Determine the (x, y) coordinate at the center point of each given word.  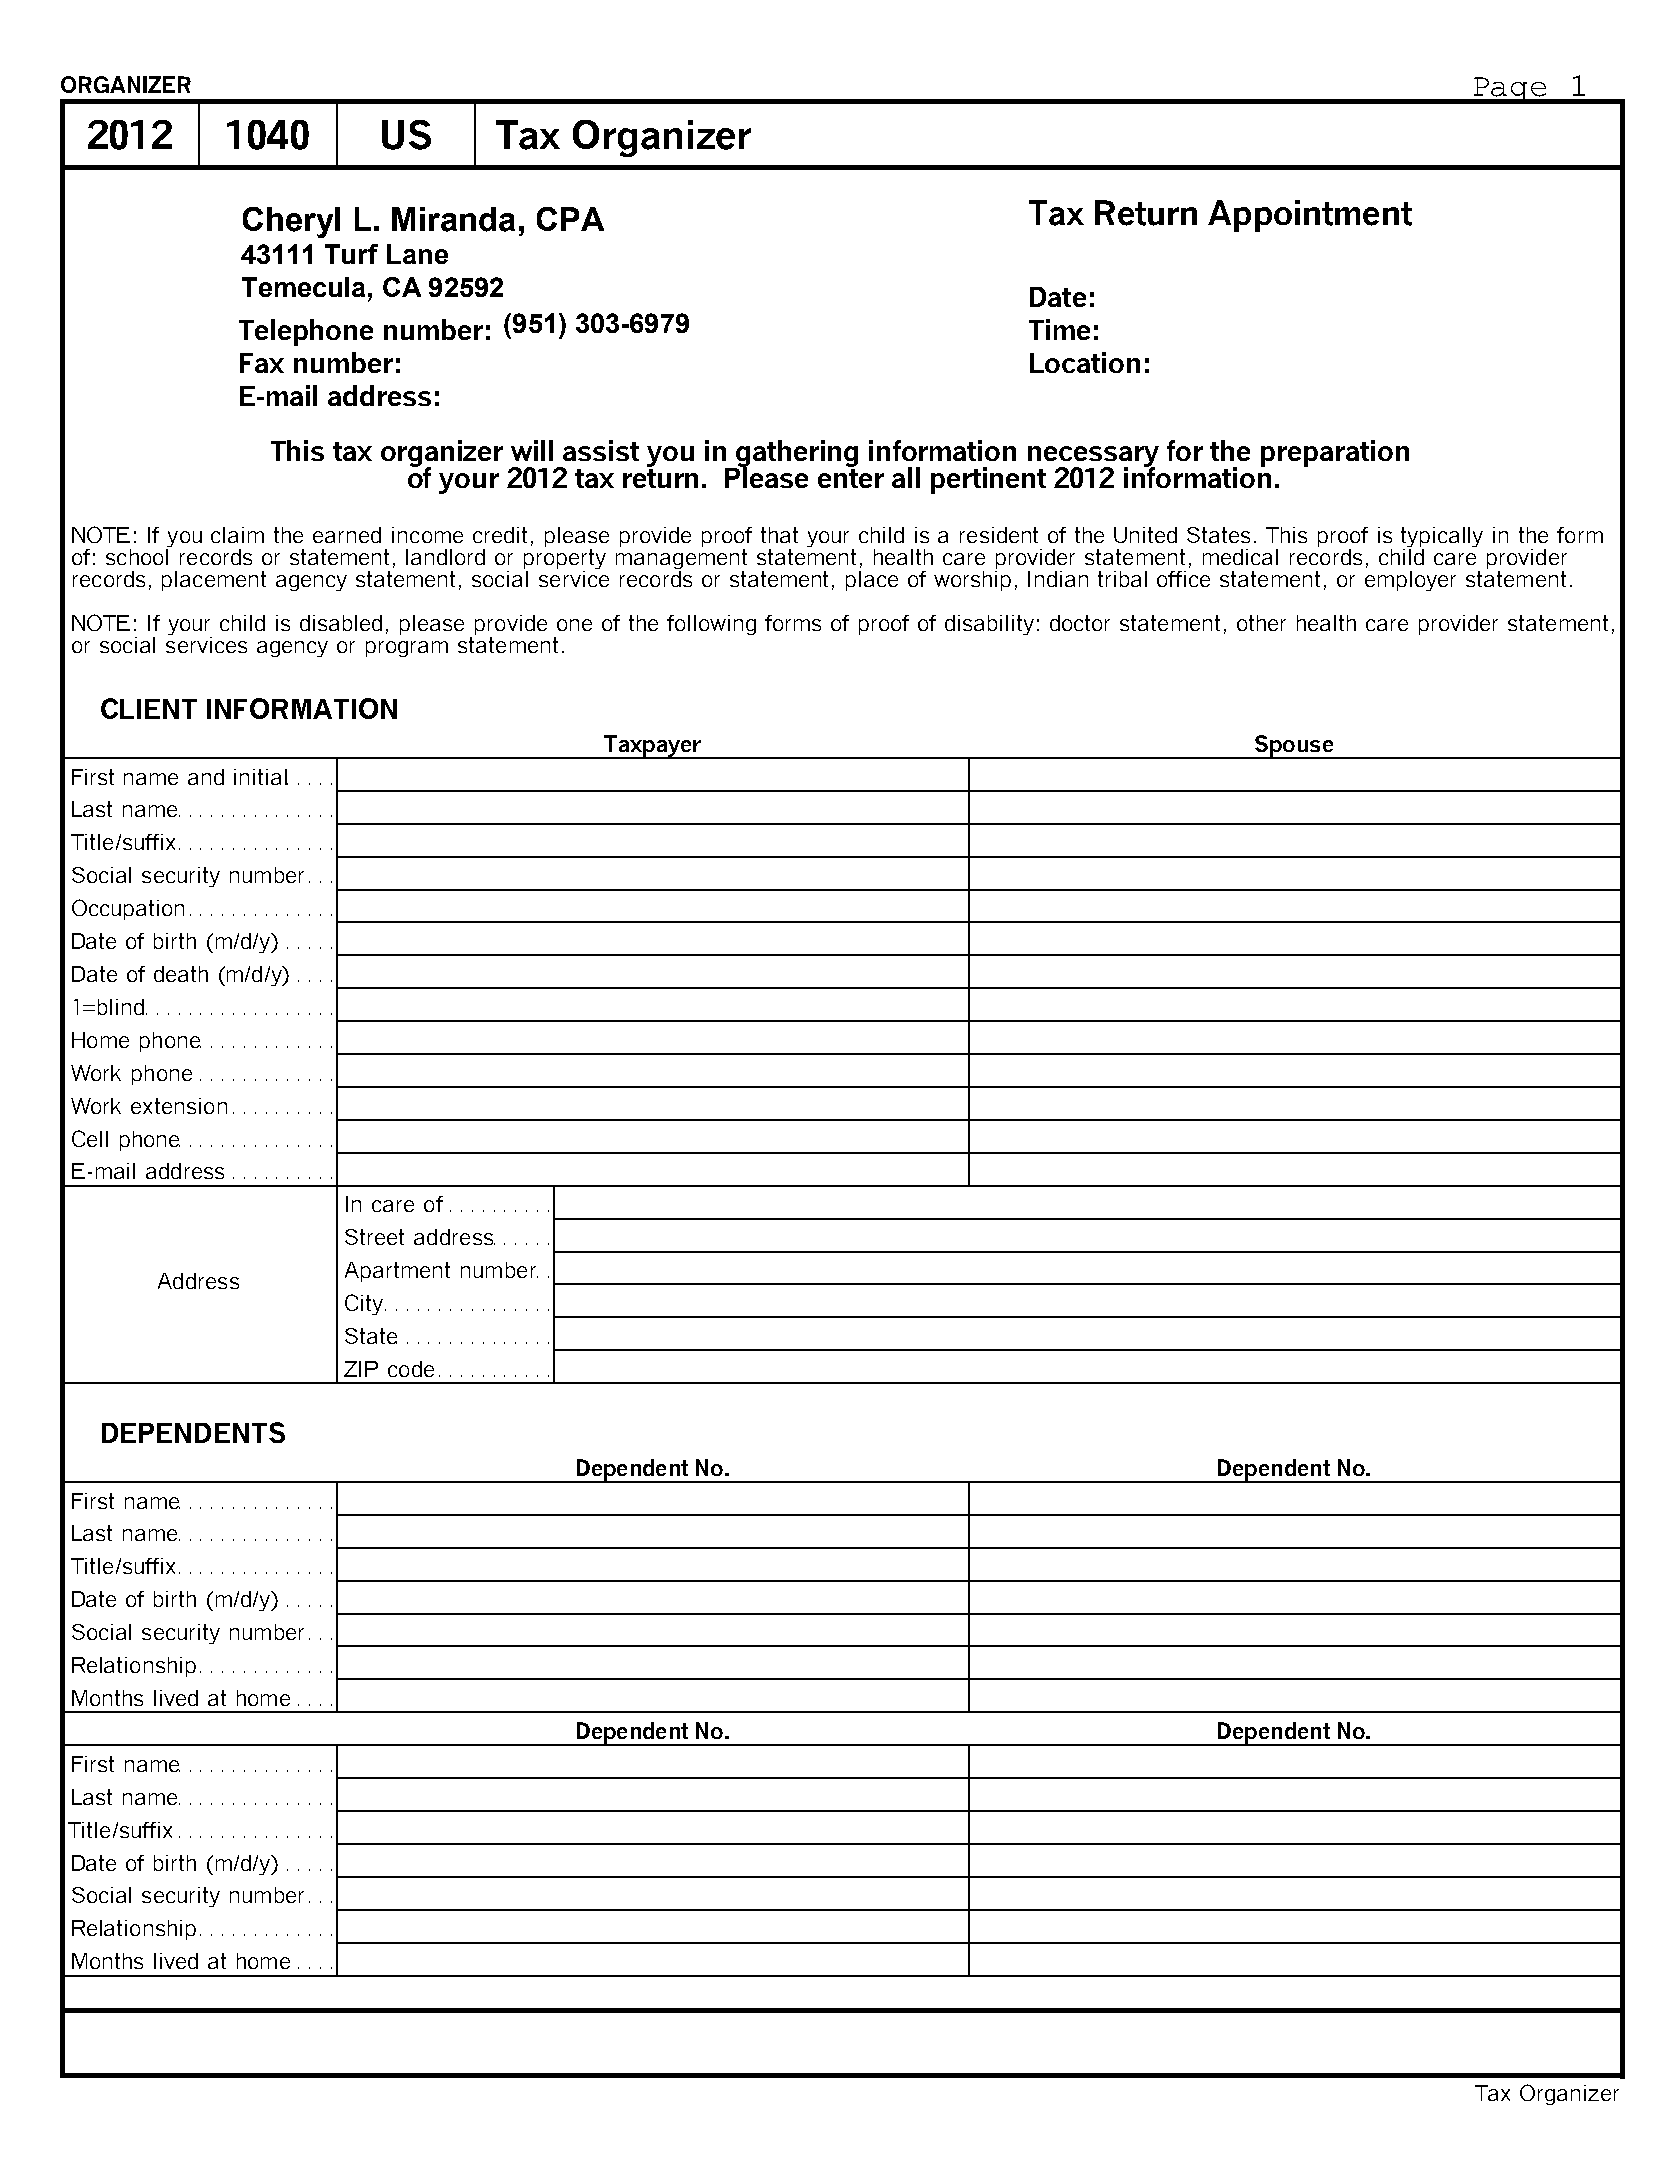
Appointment (1310, 216)
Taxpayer (652, 747)
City (364, 1304)
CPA (570, 219)
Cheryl (291, 222)
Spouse (1294, 747)
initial (261, 777)
